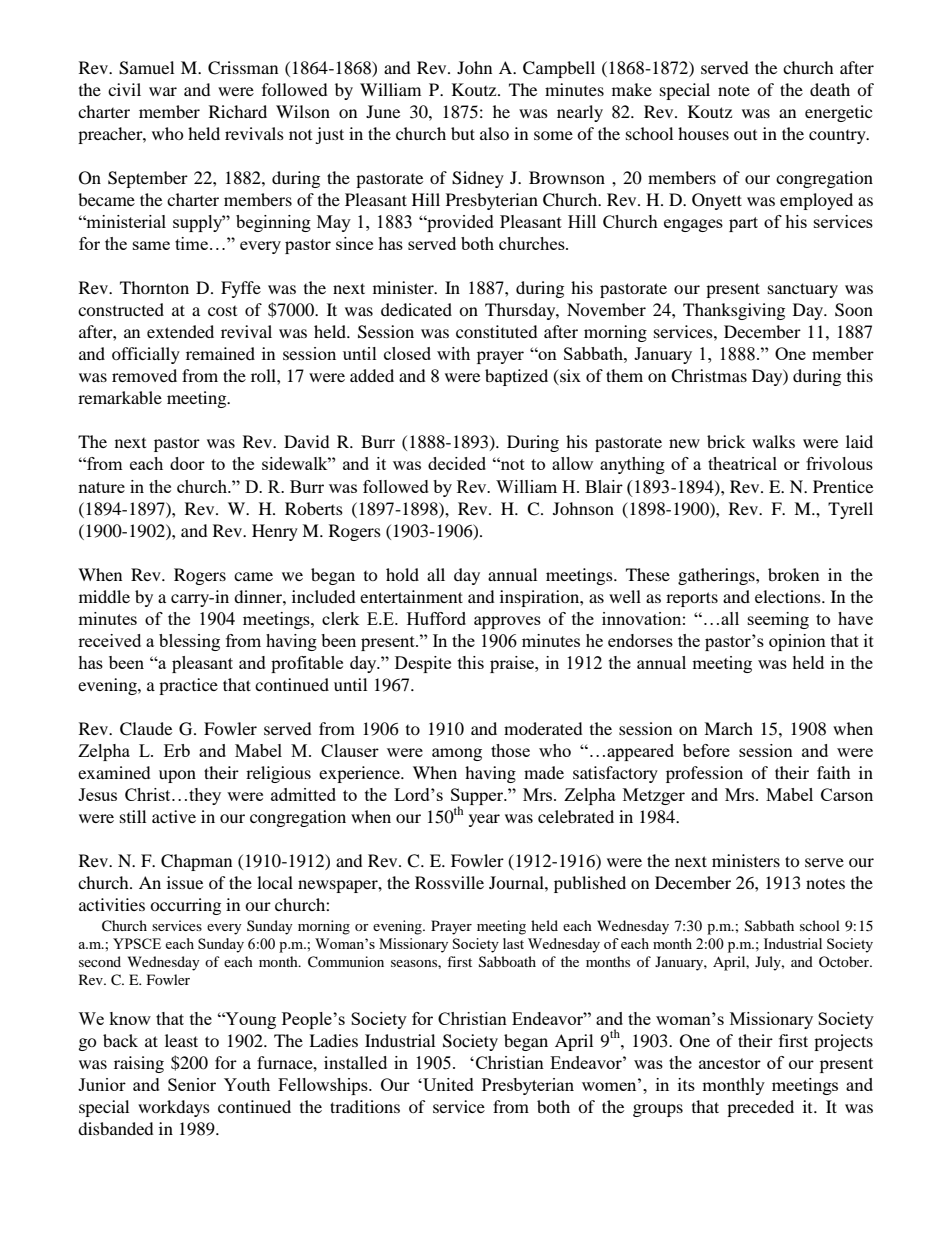 The height and width of the screenshot is (1233, 952). I want to click on but, so click(463, 133).
